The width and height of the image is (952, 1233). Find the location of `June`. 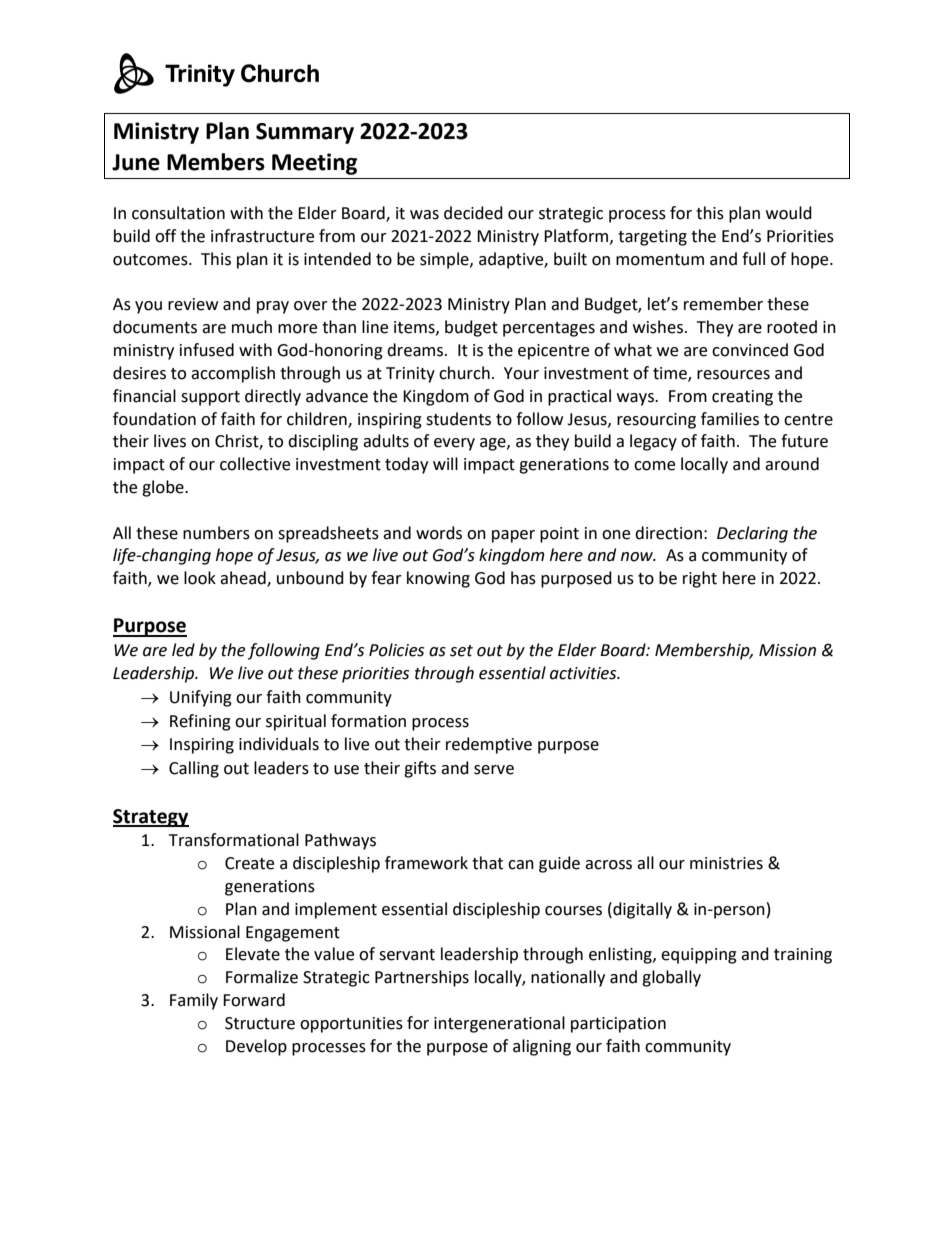

June is located at coordinates (136, 162).
